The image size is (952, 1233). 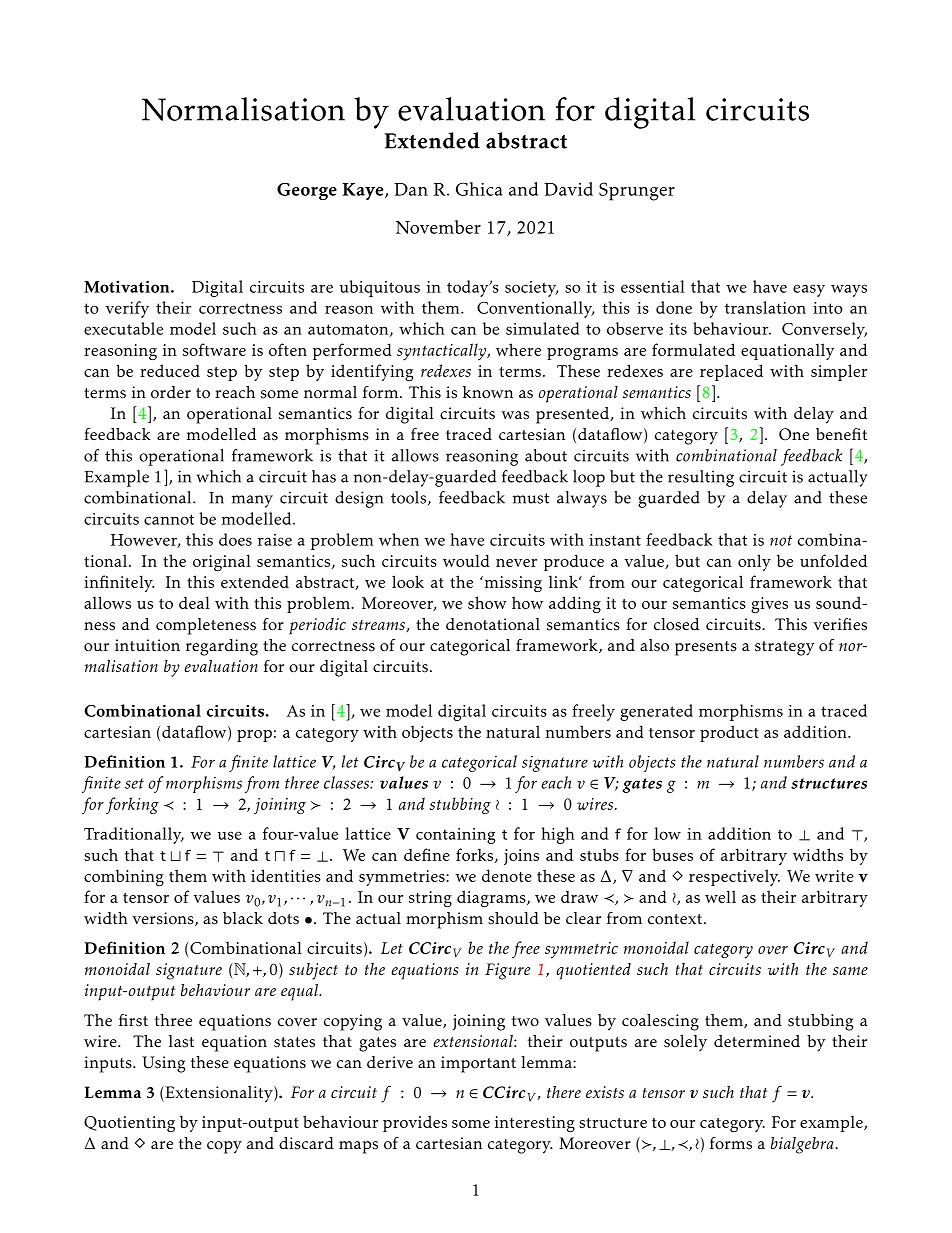 I want to click on interesting, so click(x=535, y=1124).
